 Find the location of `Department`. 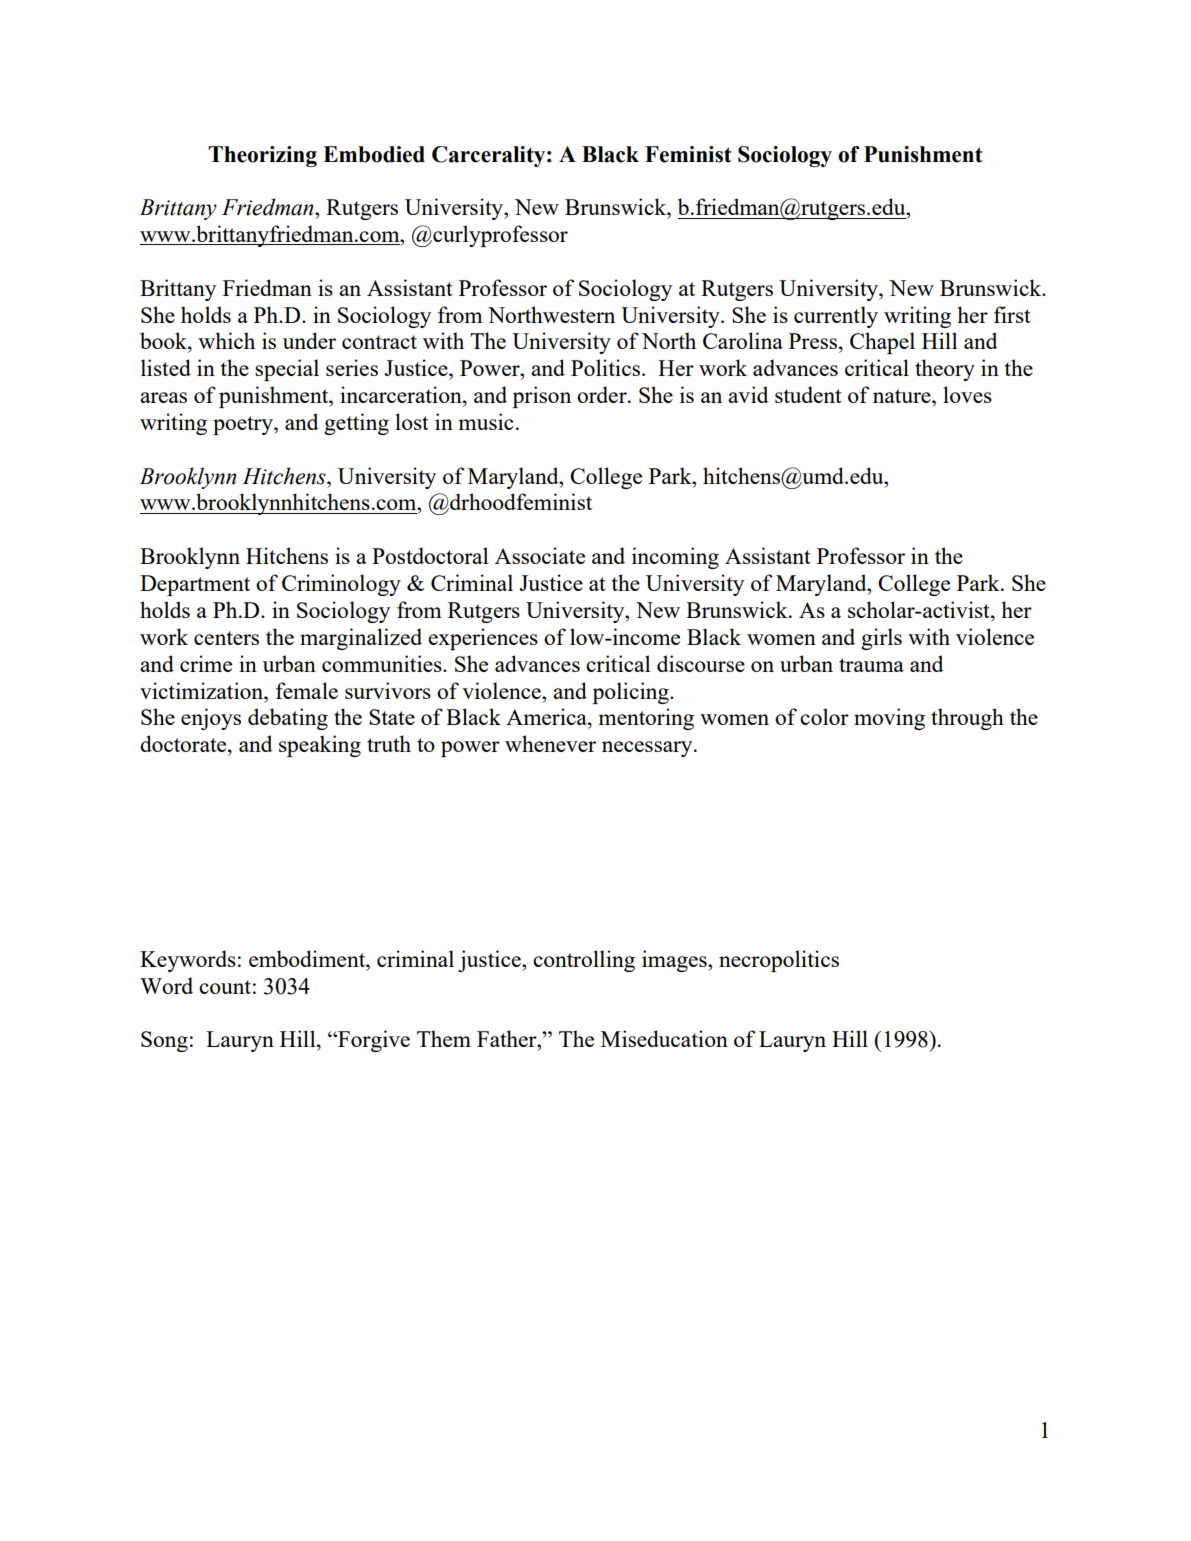

Department is located at coordinates (195, 585).
